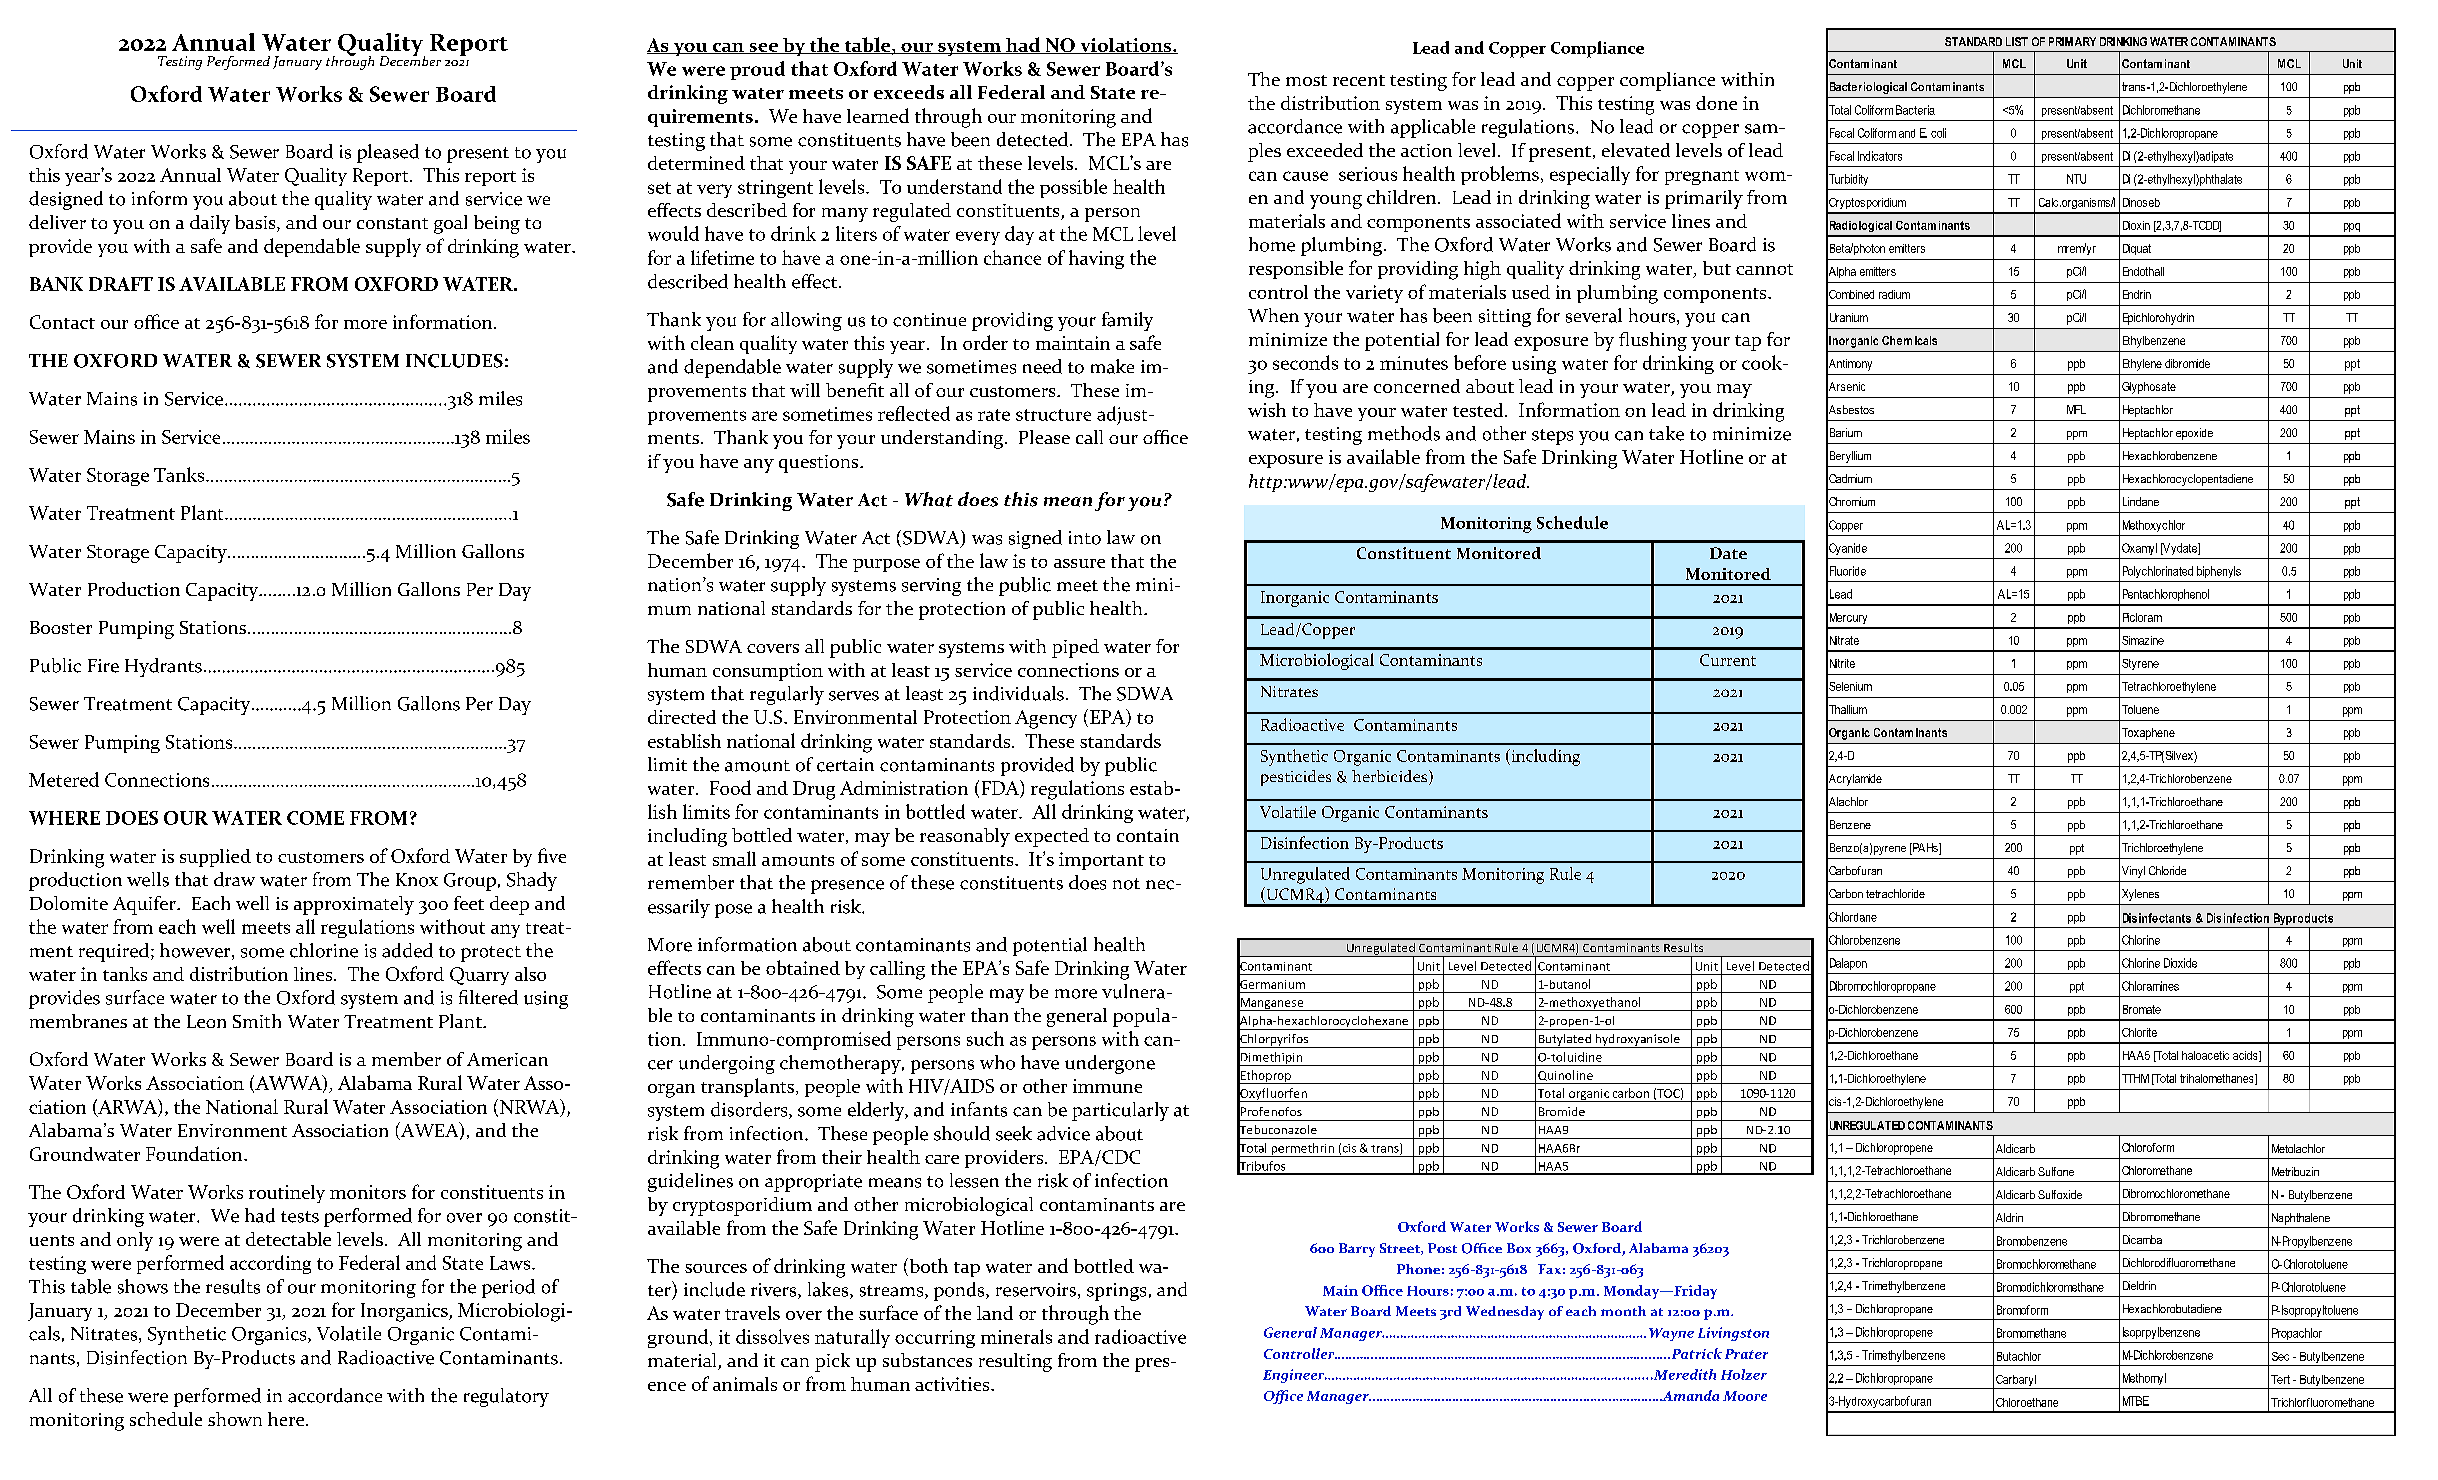  What do you see at coordinates (235, 1419) in the screenshot?
I see `shown` at bounding box center [235, 1419].
